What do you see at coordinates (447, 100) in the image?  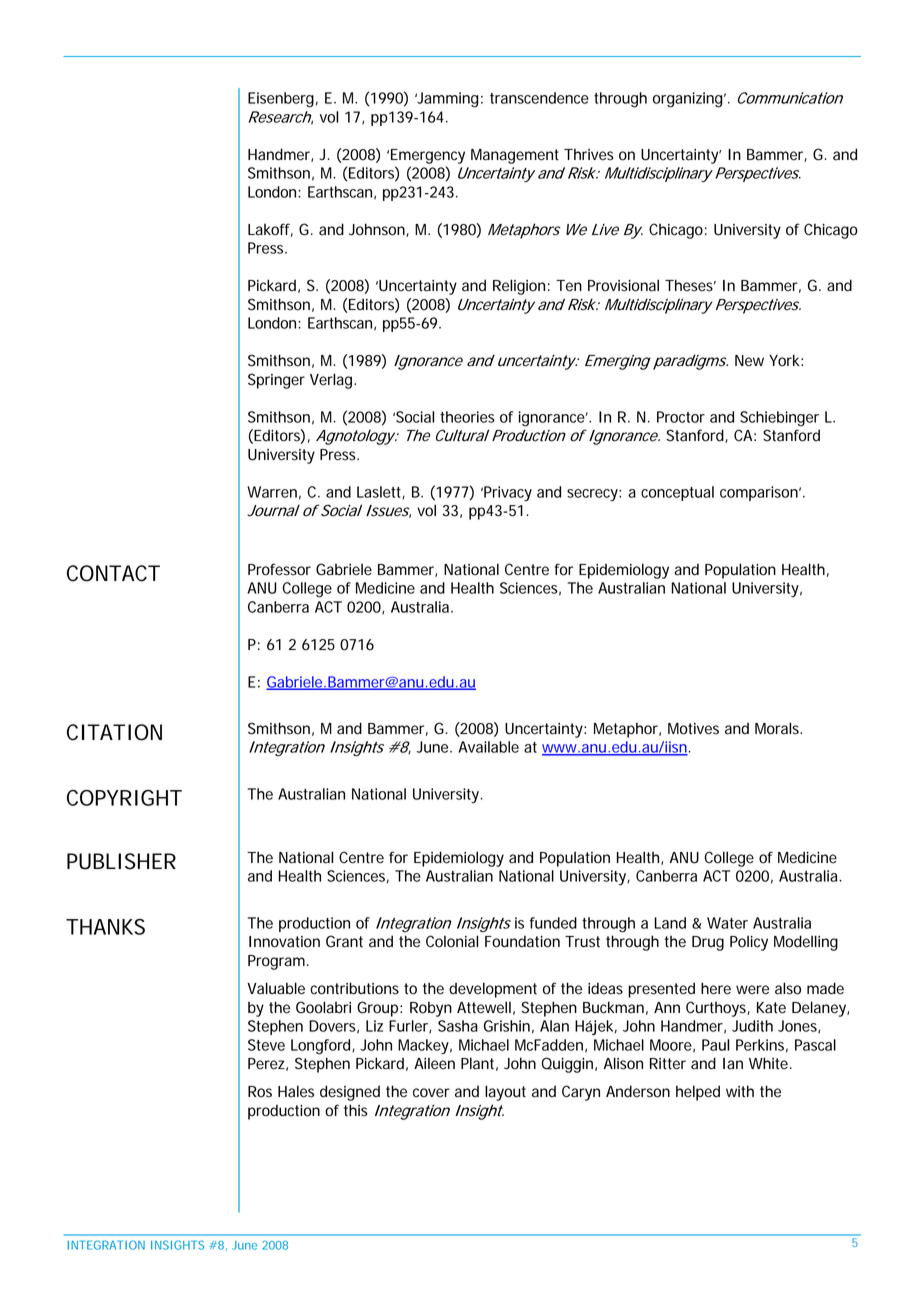 I see `Jamming` at bounding box center [447, 100].
